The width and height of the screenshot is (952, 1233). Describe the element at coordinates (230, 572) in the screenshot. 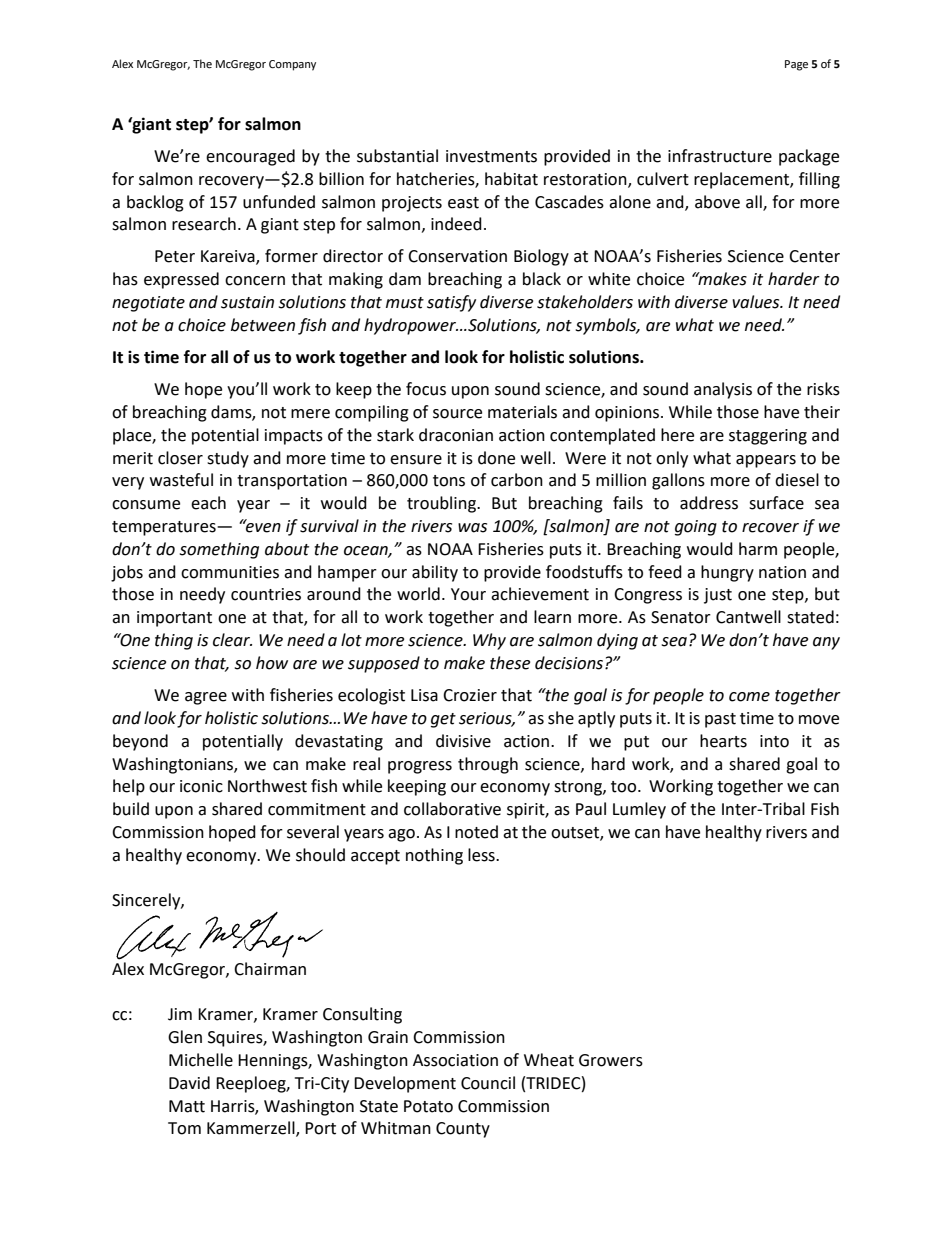

I see `communities` at that location.
